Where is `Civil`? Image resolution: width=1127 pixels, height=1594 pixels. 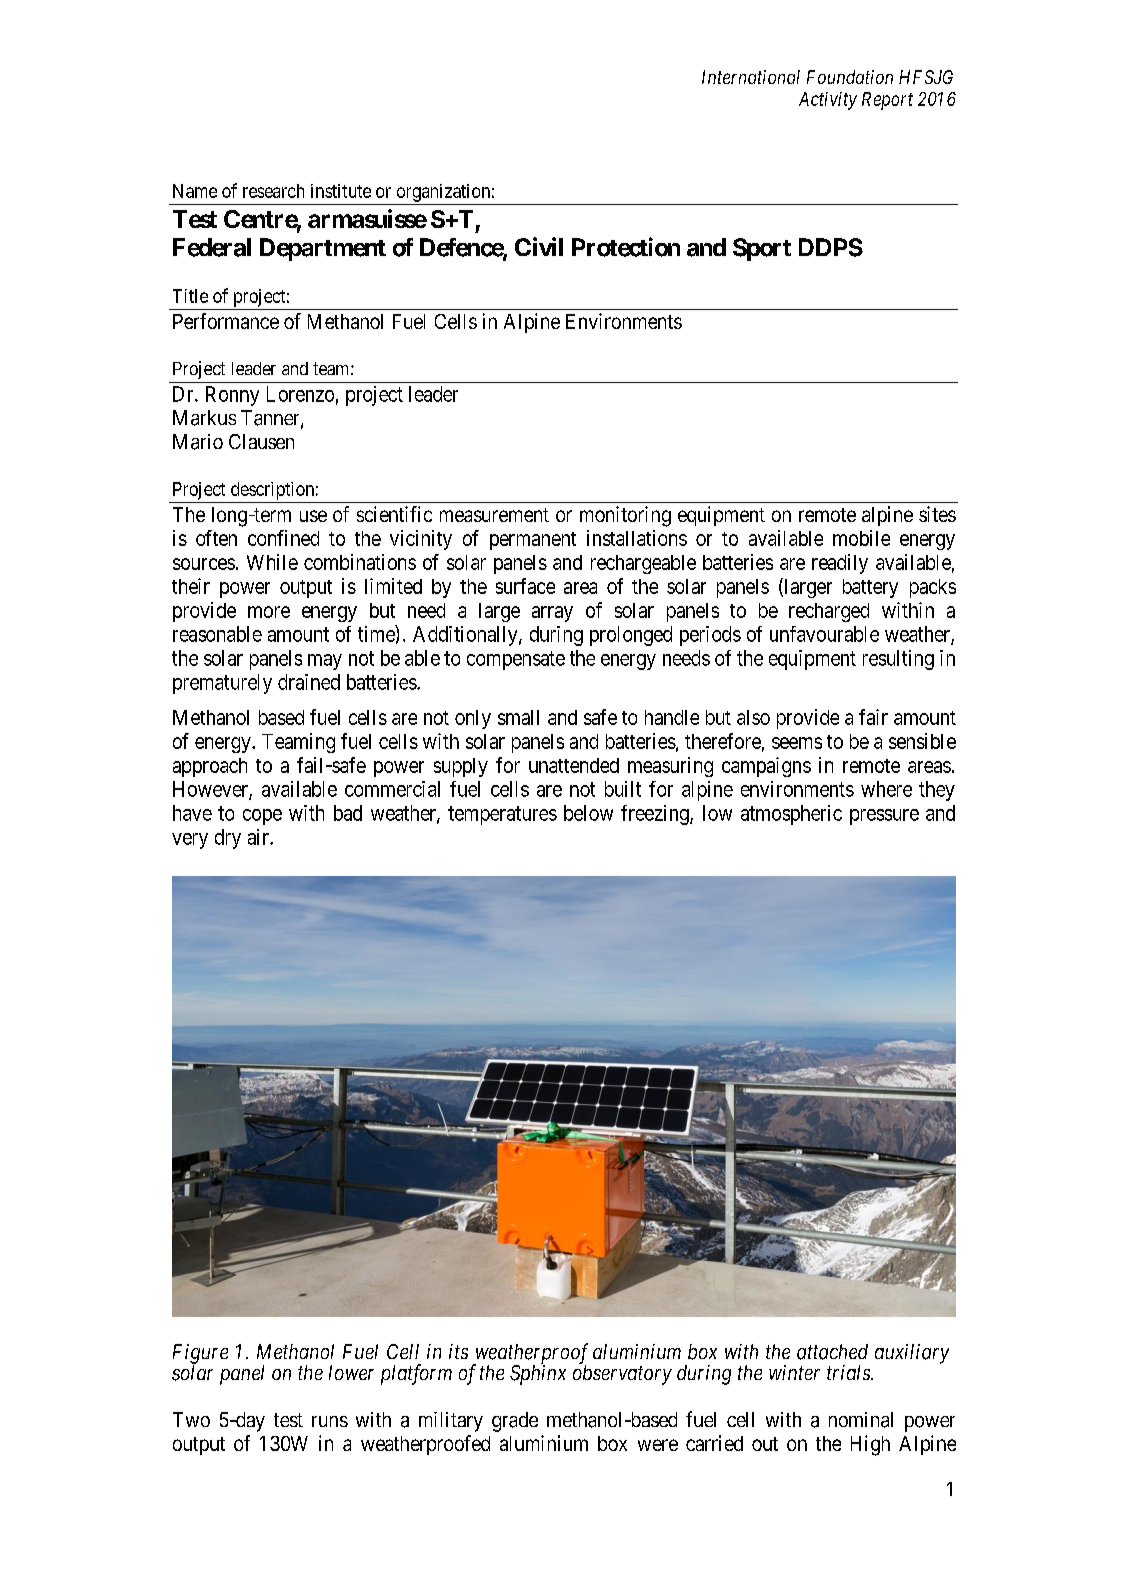
Civil is located at coordinates (539, 246).
